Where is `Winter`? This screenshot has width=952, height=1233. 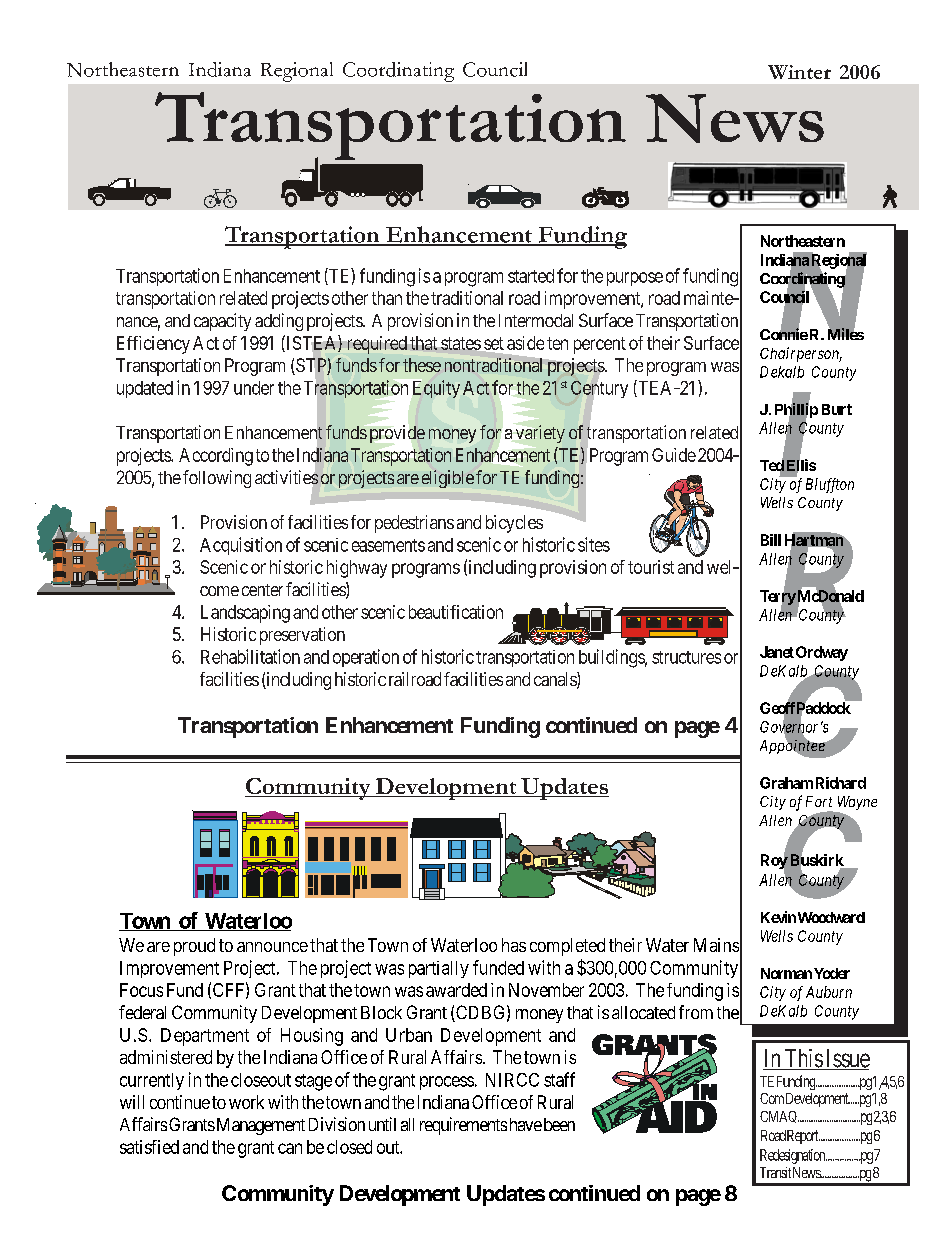
Winter is located at coordinates (799, 72).
